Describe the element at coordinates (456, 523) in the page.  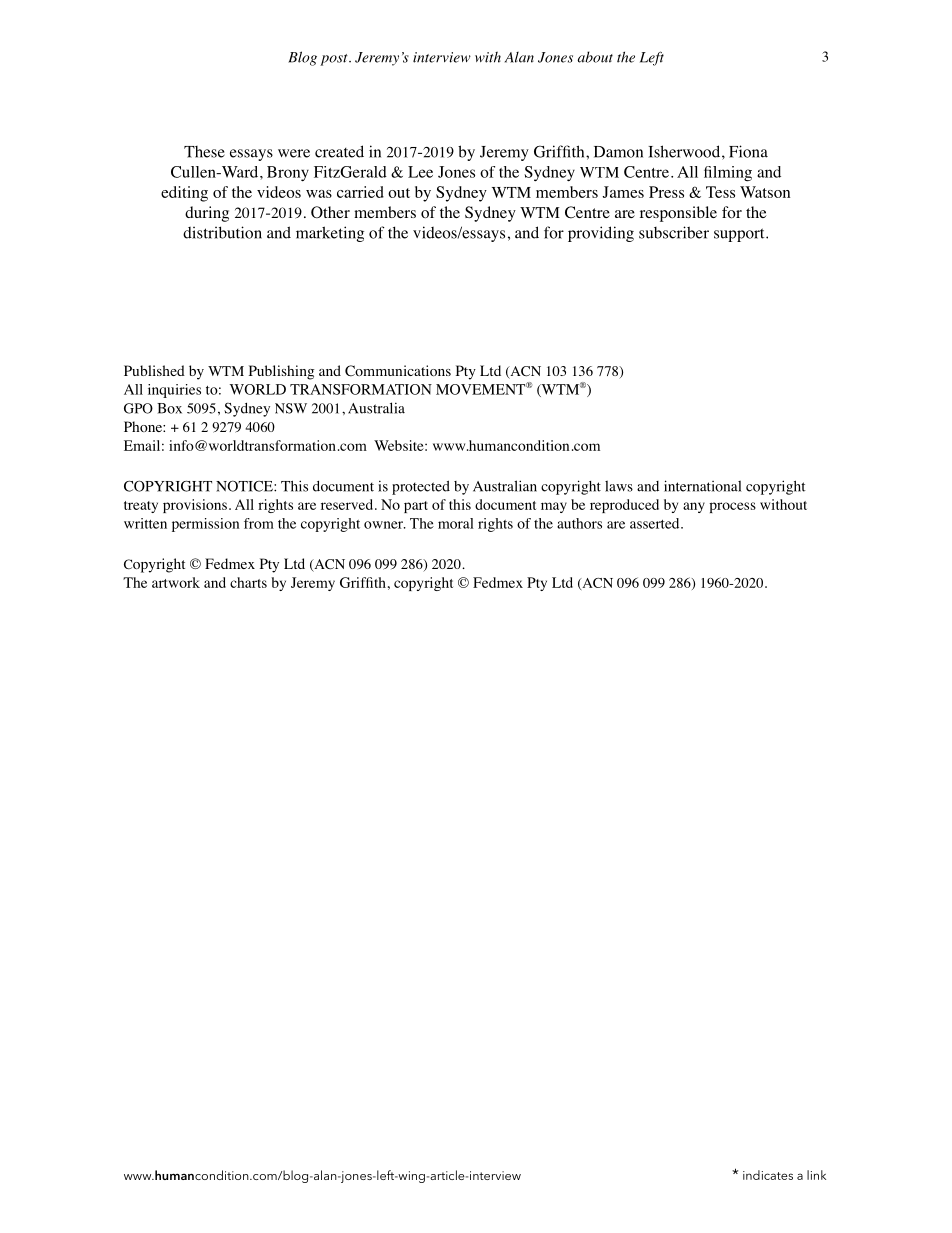
I see `moral` at that location.
